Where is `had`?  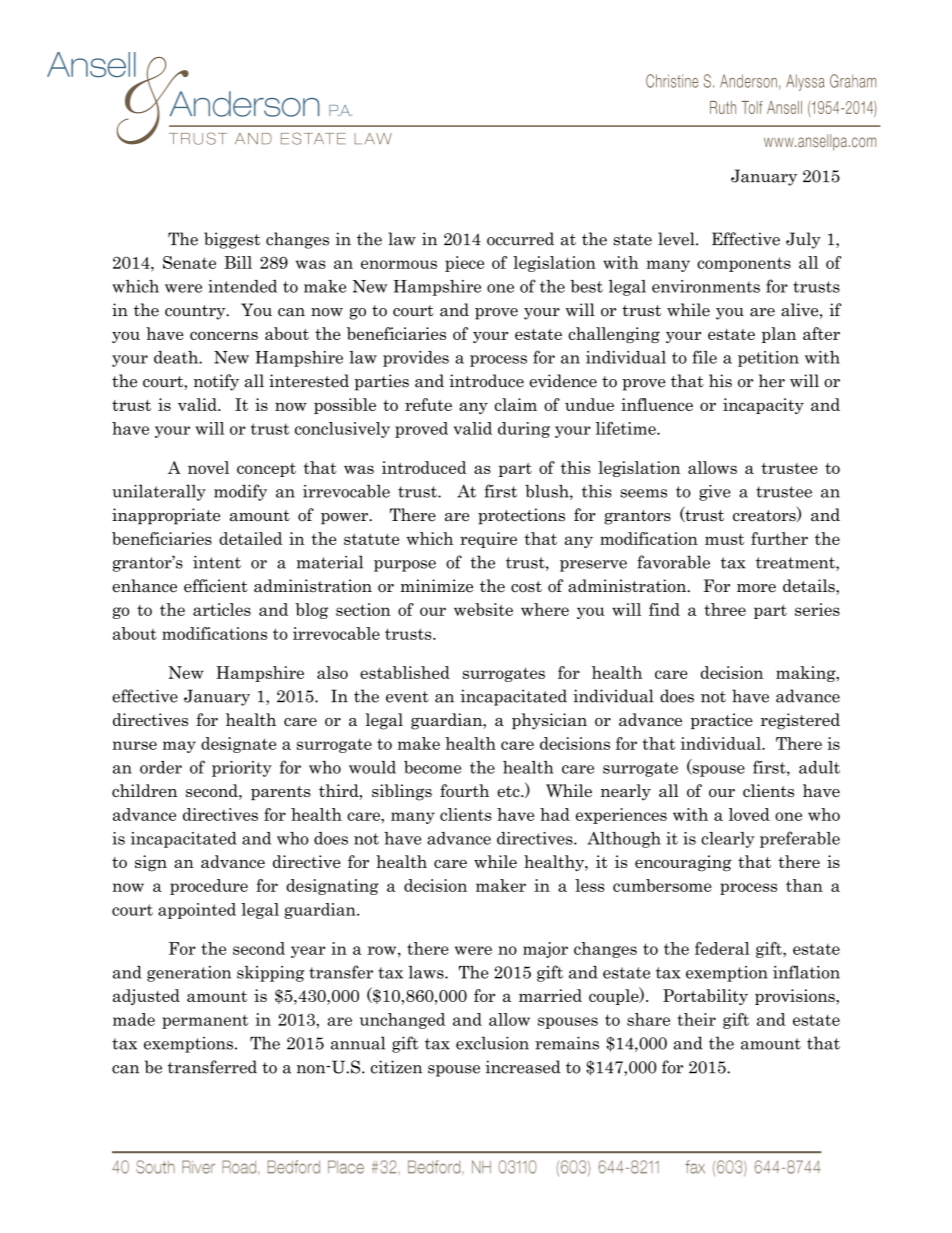 had is located at coordinates (555, 814).
